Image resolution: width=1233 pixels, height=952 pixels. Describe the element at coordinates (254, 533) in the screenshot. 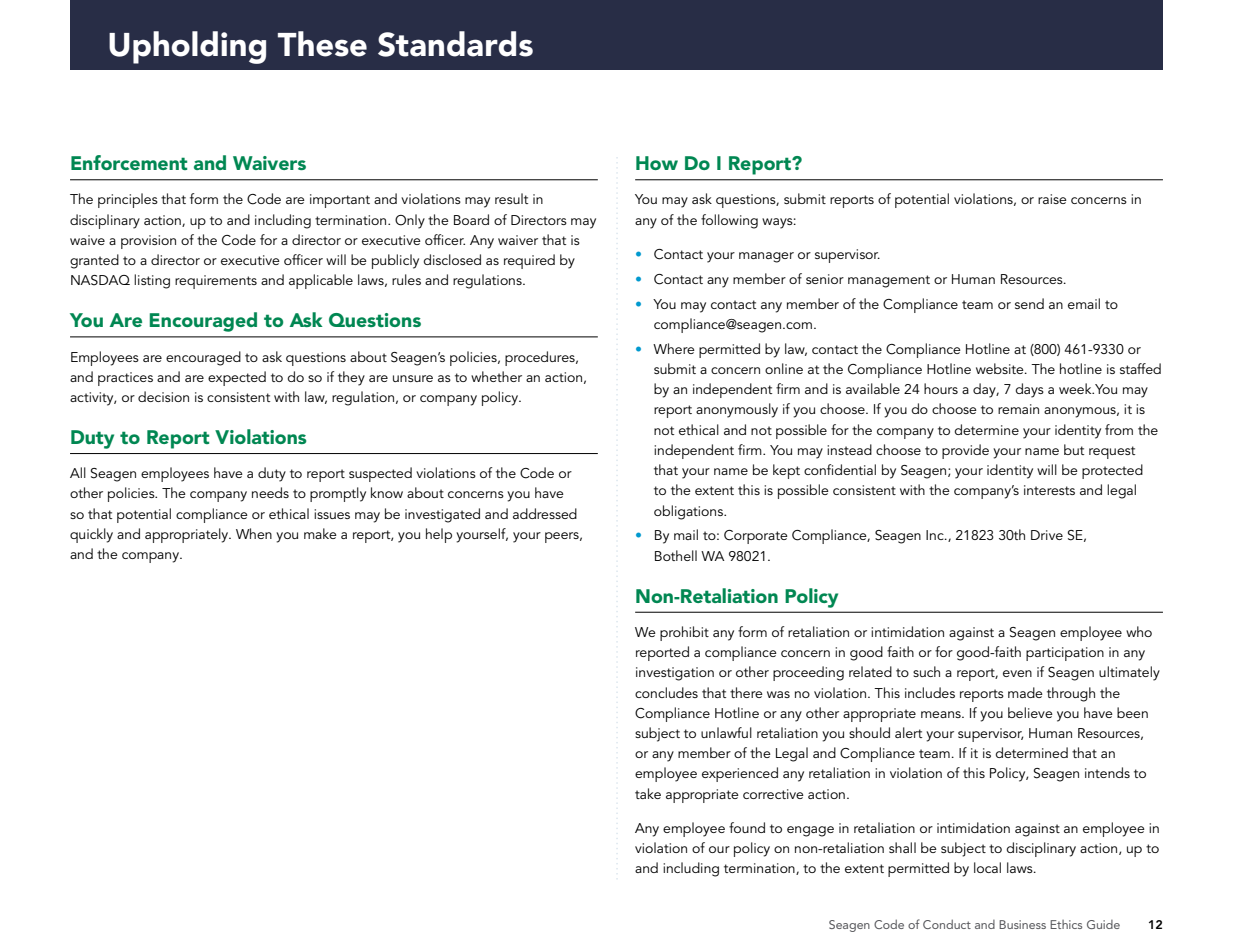

I see `When` at that location.
